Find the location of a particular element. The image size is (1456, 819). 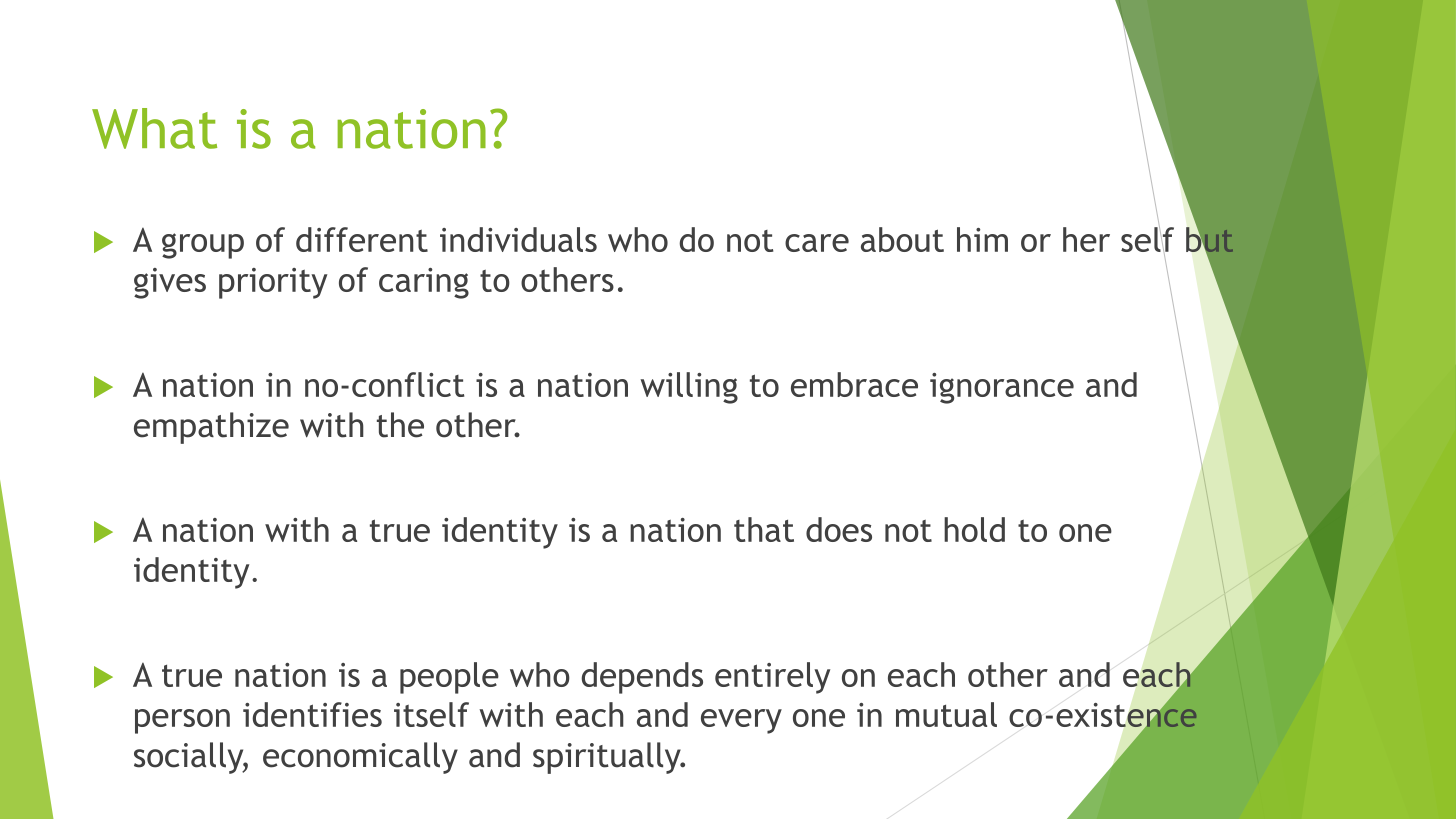

What is located at coordinates (154, 128).
